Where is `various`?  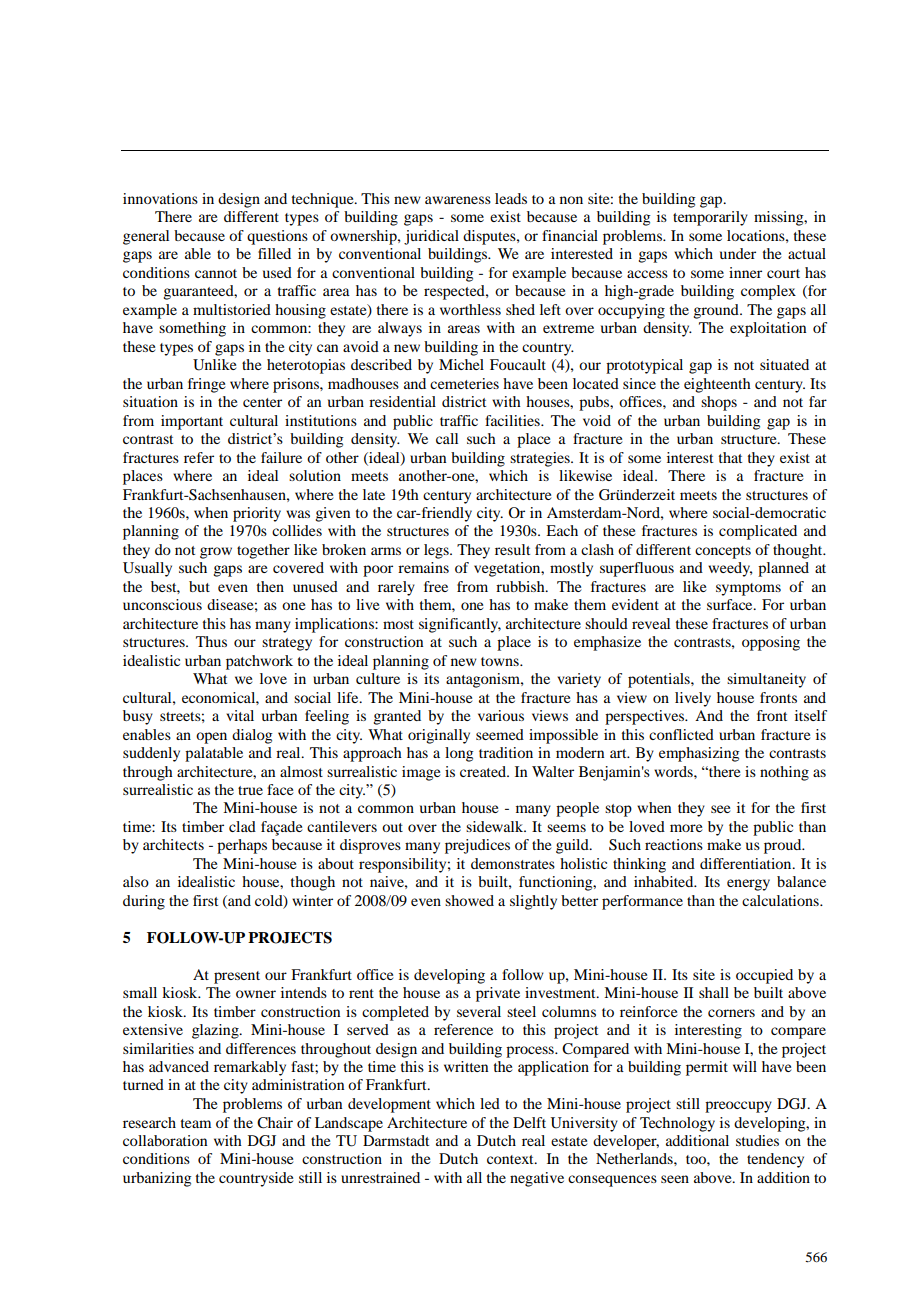
various is located at coordinates (501, 715).
